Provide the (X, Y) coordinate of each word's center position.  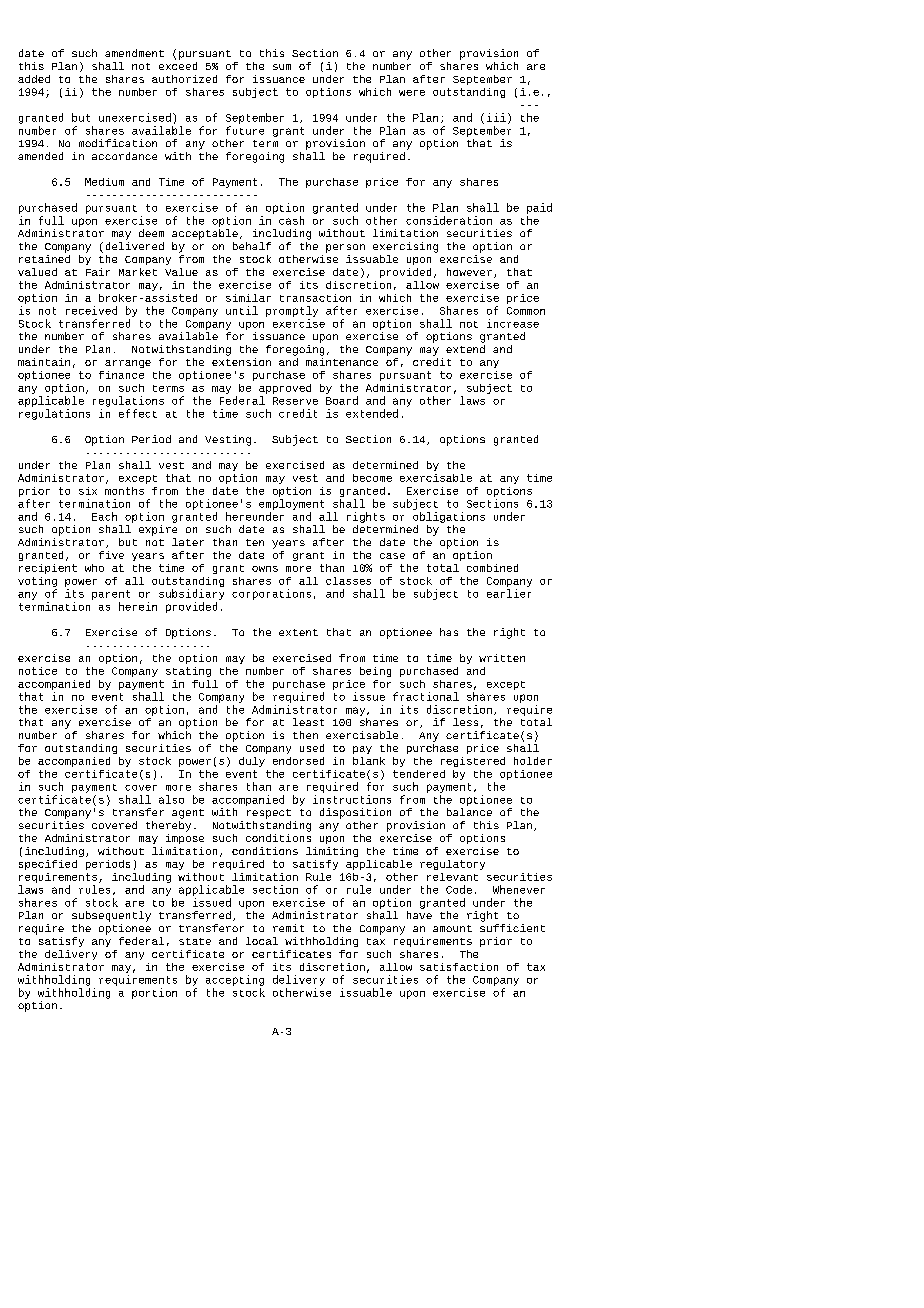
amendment (134, 53)
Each (104, 516)
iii (496, 117)
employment (291, 504)
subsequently (111, 916)
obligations (449, 517)
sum (282, 67)
